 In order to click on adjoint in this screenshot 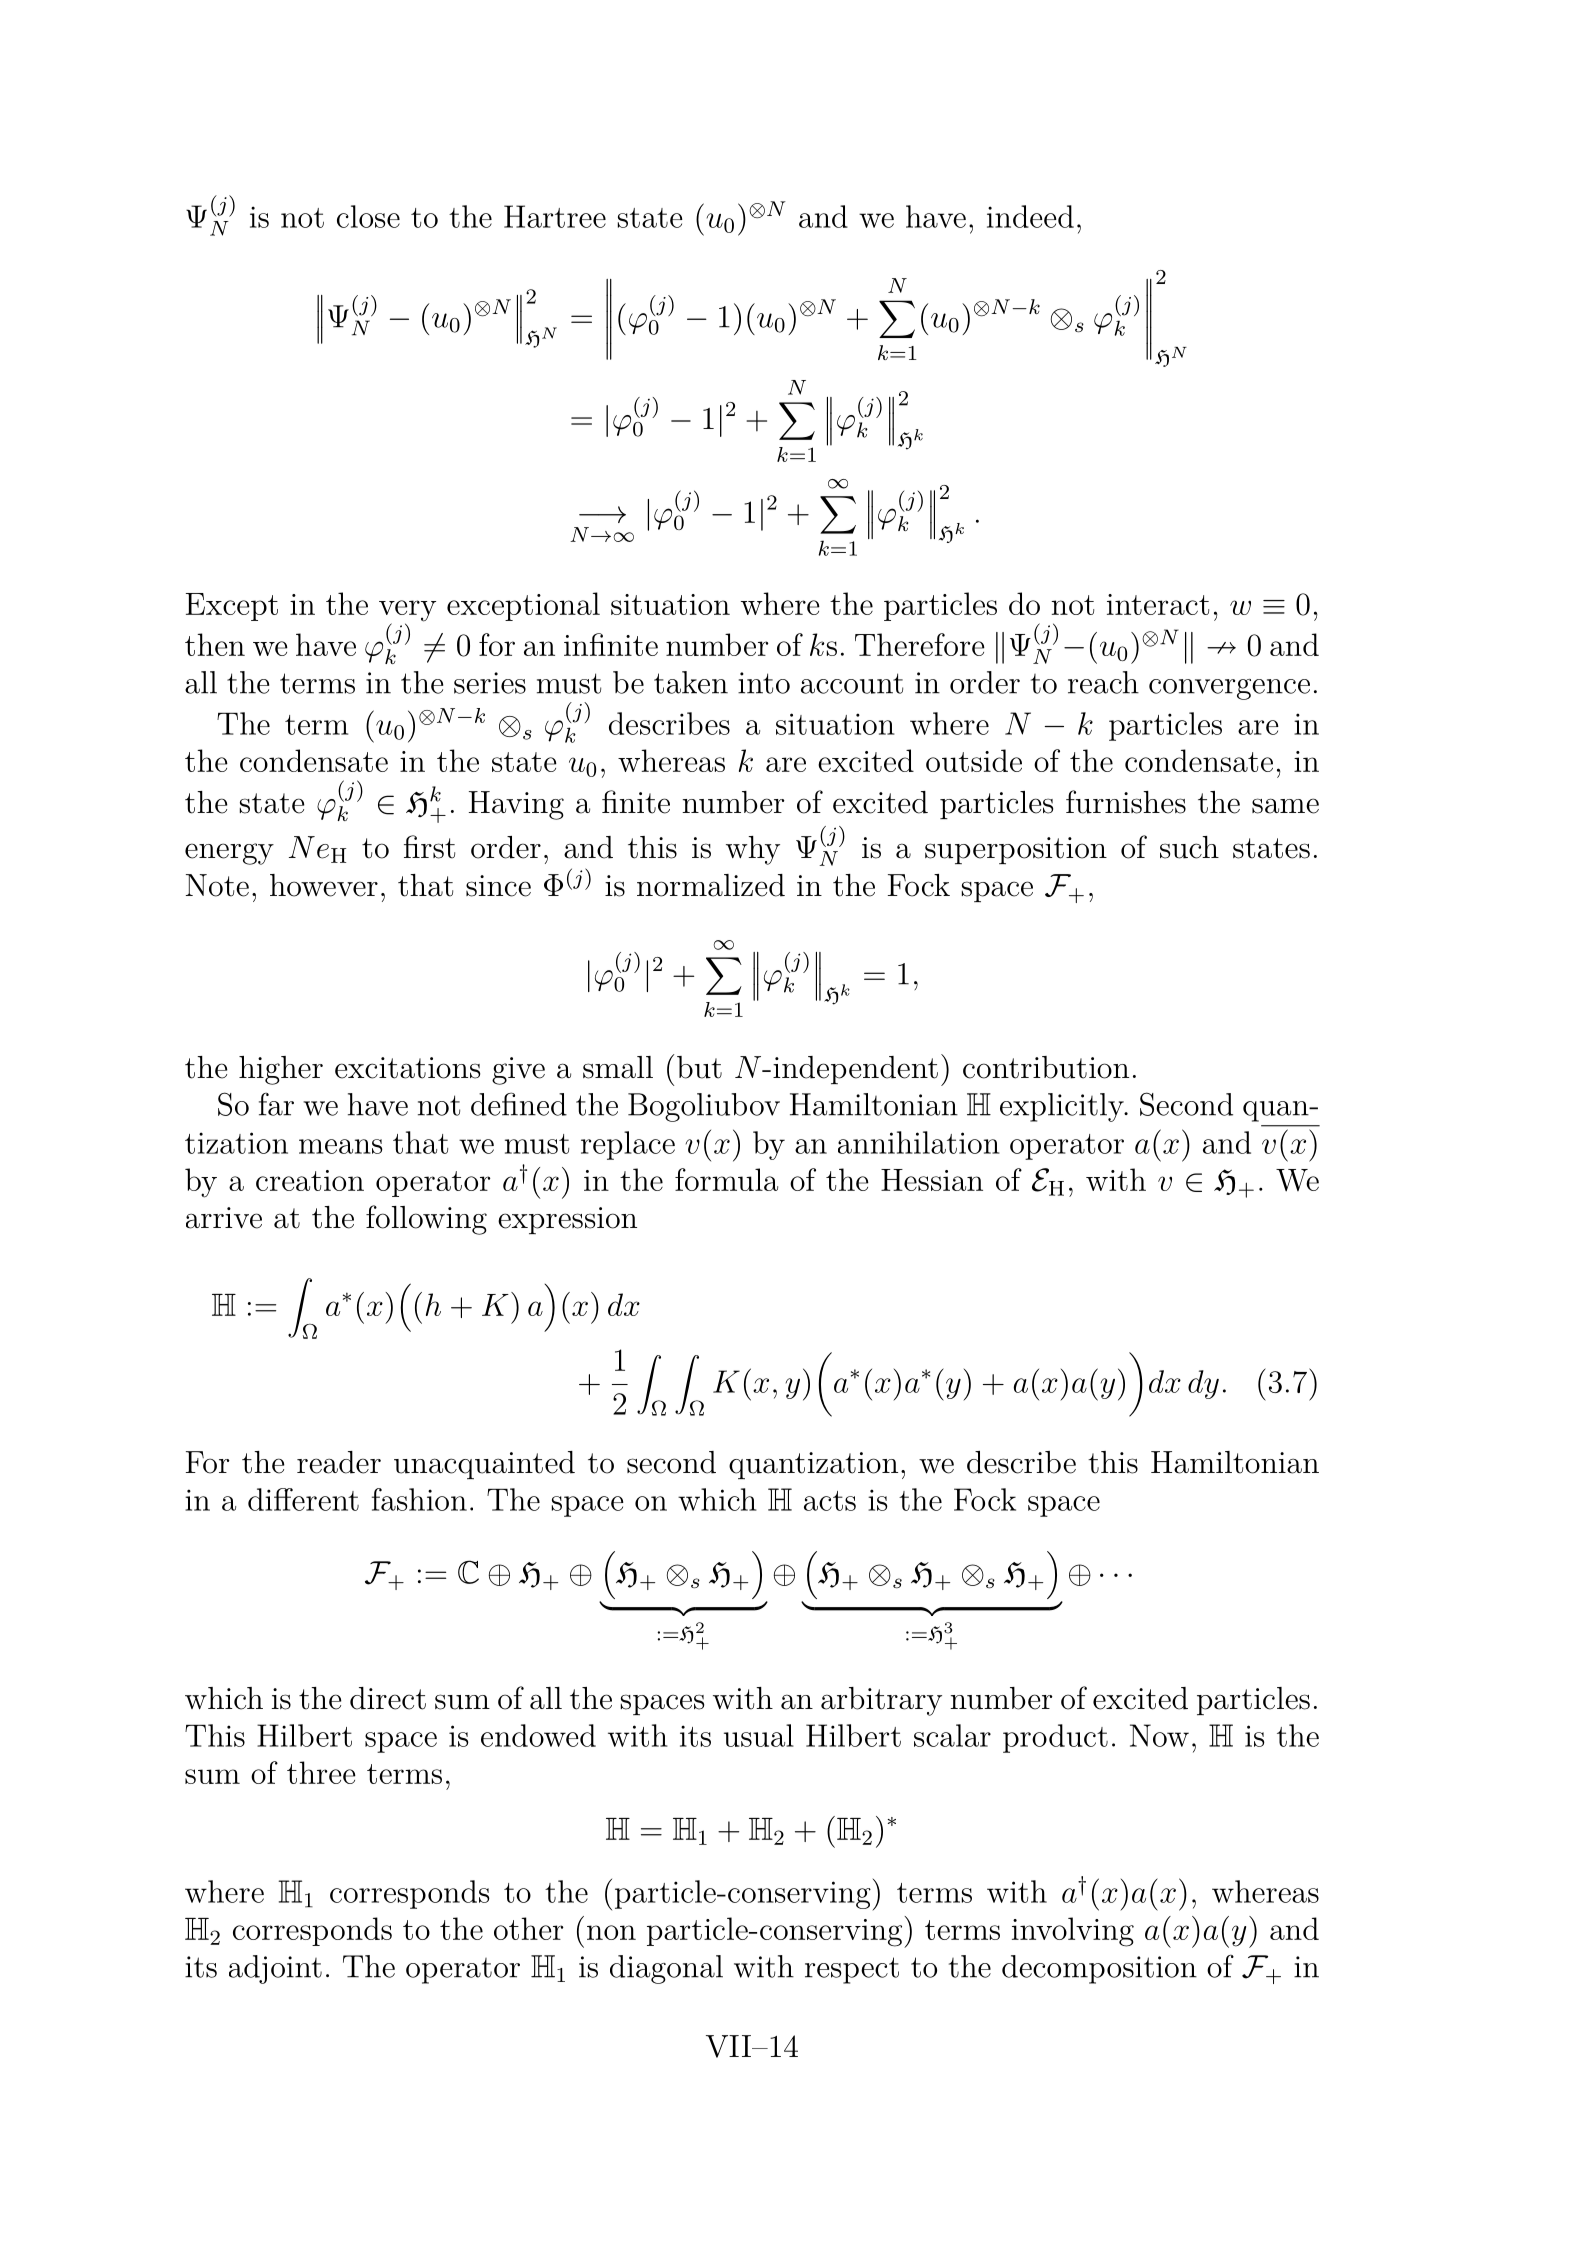, I will do `click(275, 1969)`.
